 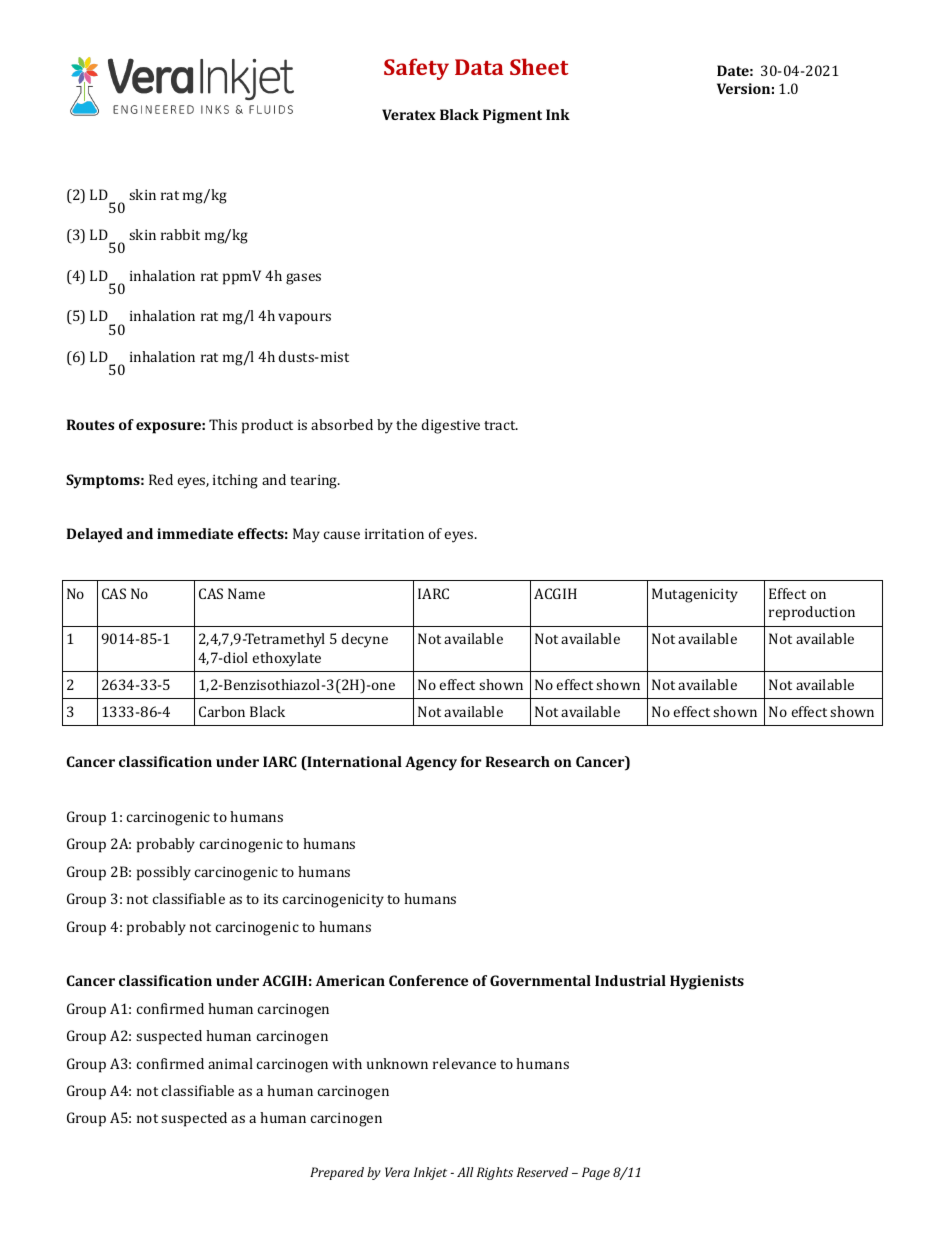 What do you see at coordinates (230, 1063) in the image?
I see `animal` at bounding box center [230, 1063].
